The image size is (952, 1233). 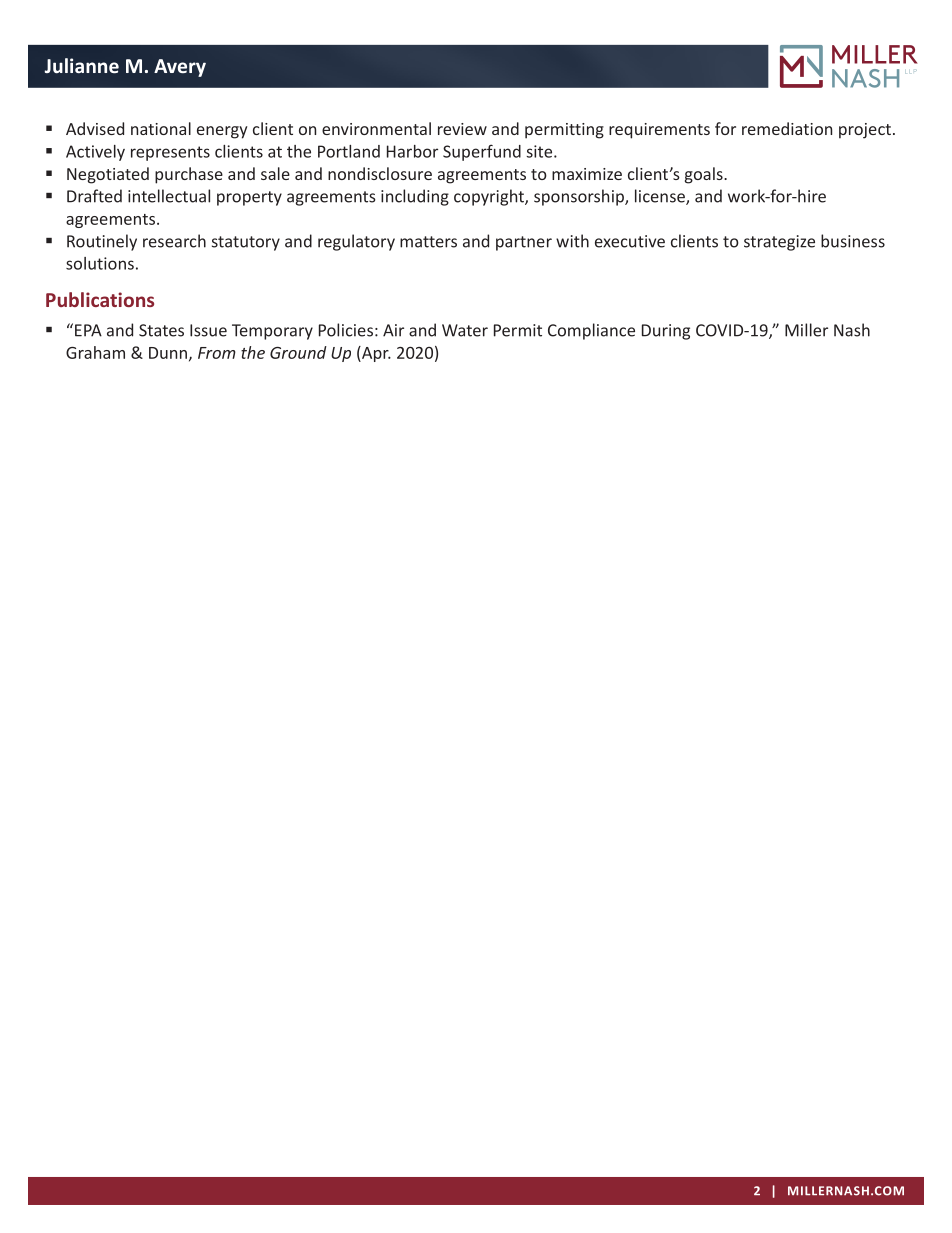 What do you see at coordinates (661, 197) in the image?
I see `license` at bounding box center [661, 197].
